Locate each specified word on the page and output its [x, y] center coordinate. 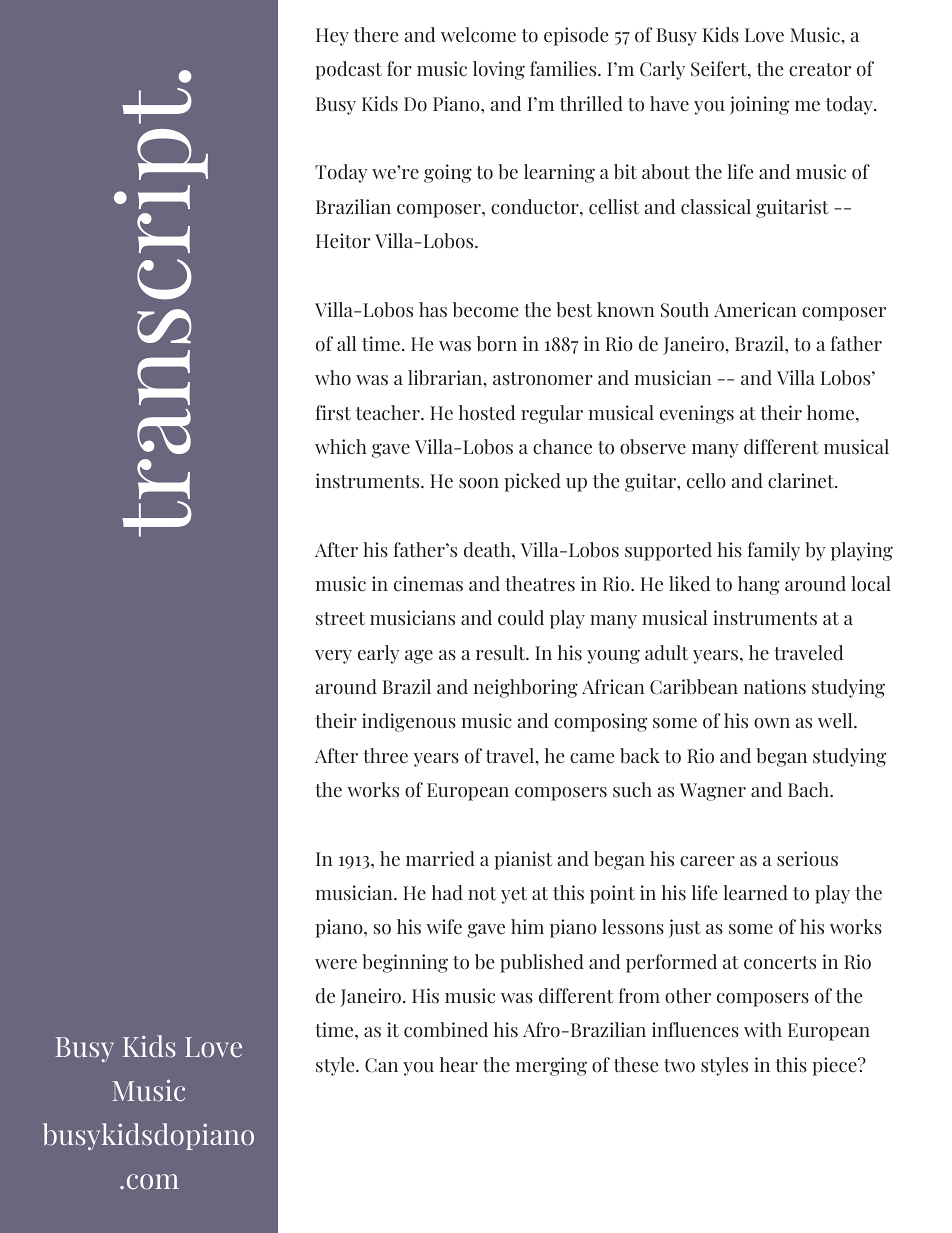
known [626, 310]
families [564, 69]
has [433, 310]
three [385, 756]
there [376, 35]
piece [835, 1066]
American [755, 310]
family [774, 551]
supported [668, 551]
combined [446, 1030]
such [632, 790]
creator [820, 70]
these [636, 1065]
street [340, 619]
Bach [809, 789]
